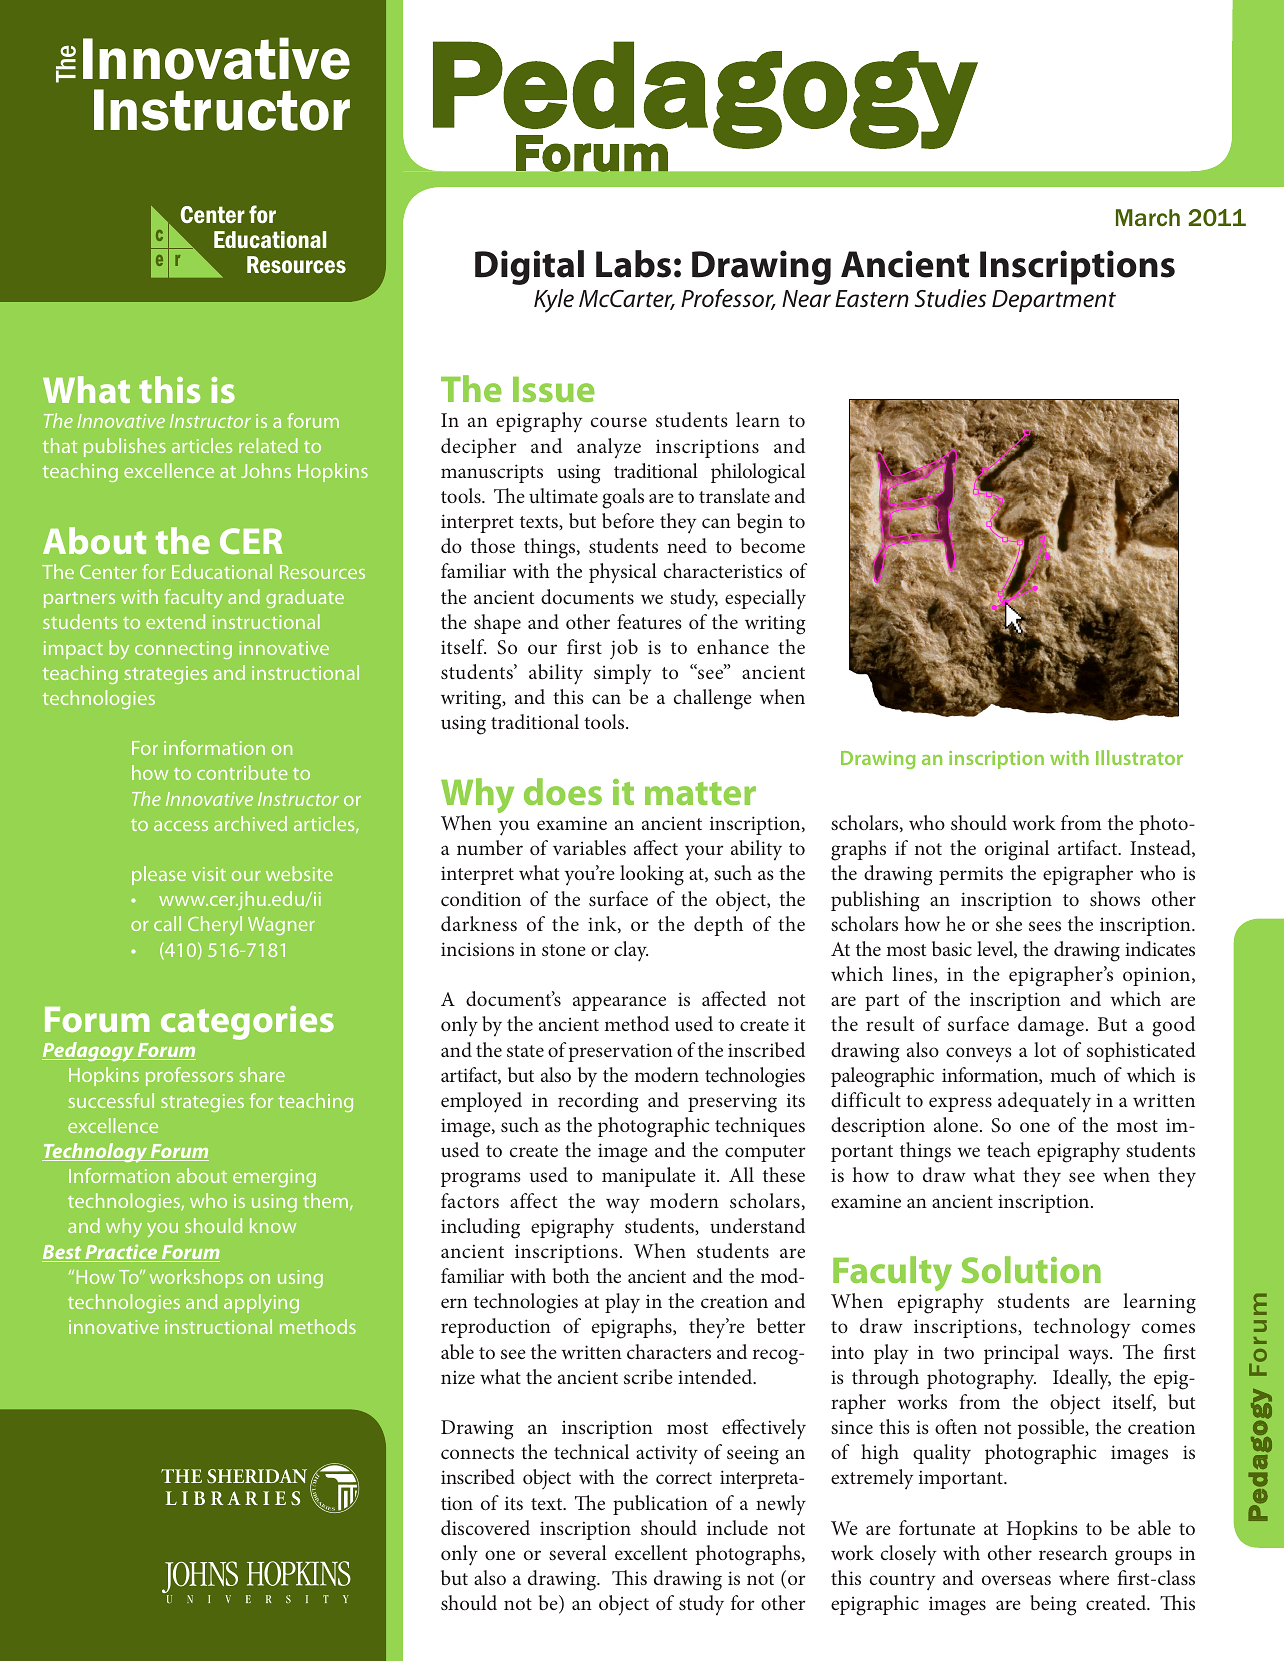  Describe the element at coordinates (603, 924) in the page. I see `ink` at that location.
